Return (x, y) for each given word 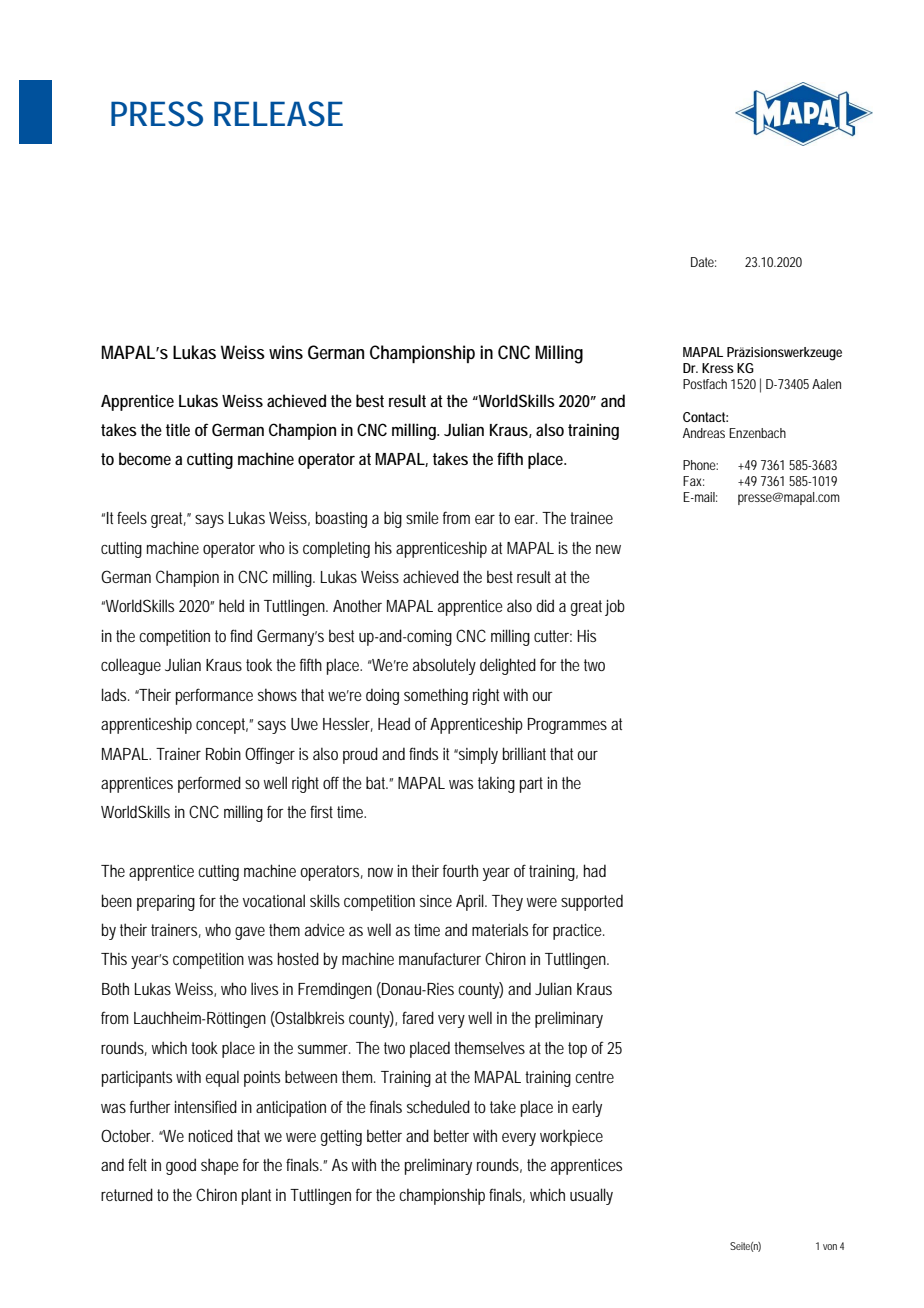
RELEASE (278, 114)
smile (422, 517)
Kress (718, 368)
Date (703, 262)
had (595, 870)
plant (256, 1196)
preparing (166, 903)
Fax (693, 481)
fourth (460, 870)
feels (132, 517)
